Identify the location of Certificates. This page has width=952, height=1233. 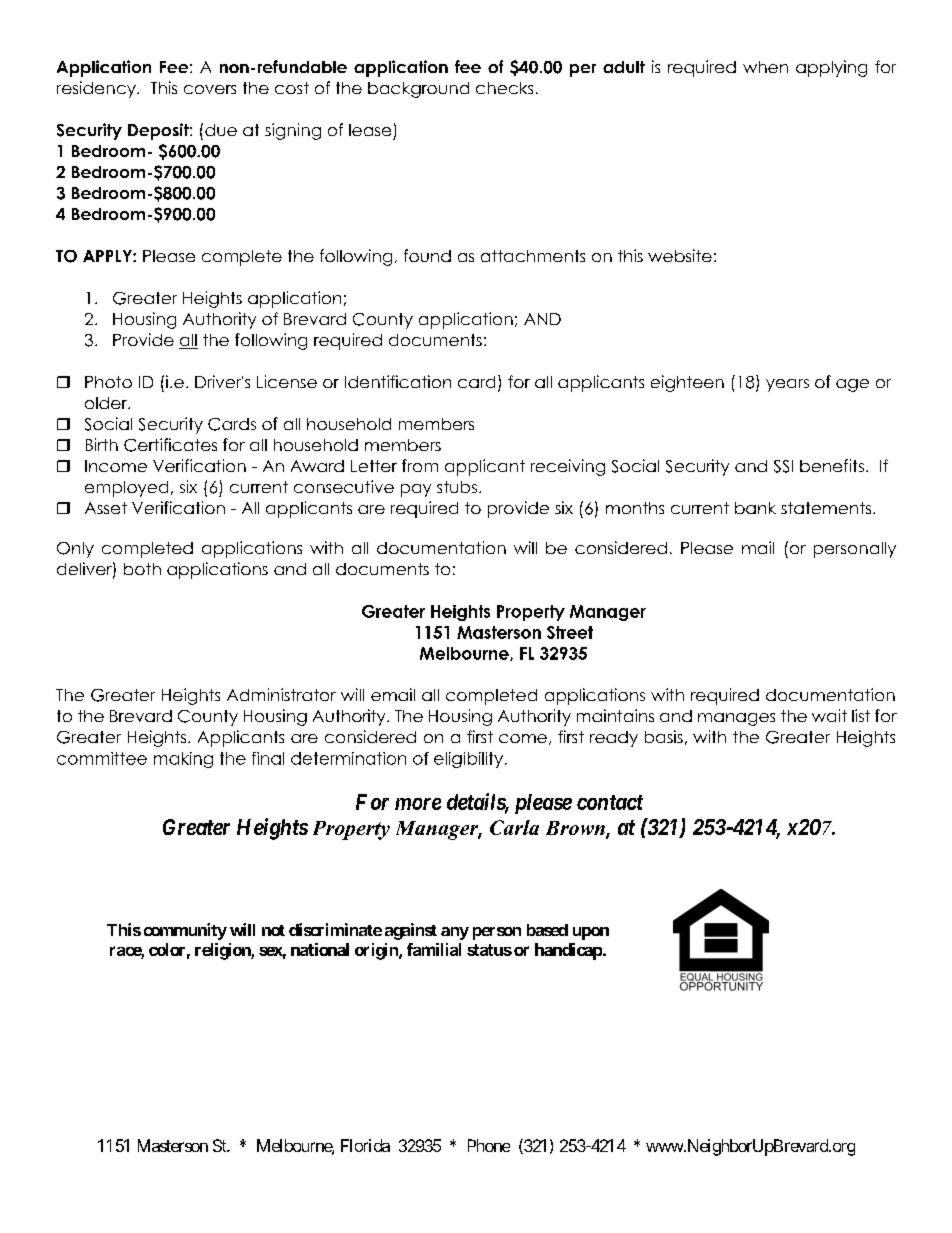
(170, 445).
